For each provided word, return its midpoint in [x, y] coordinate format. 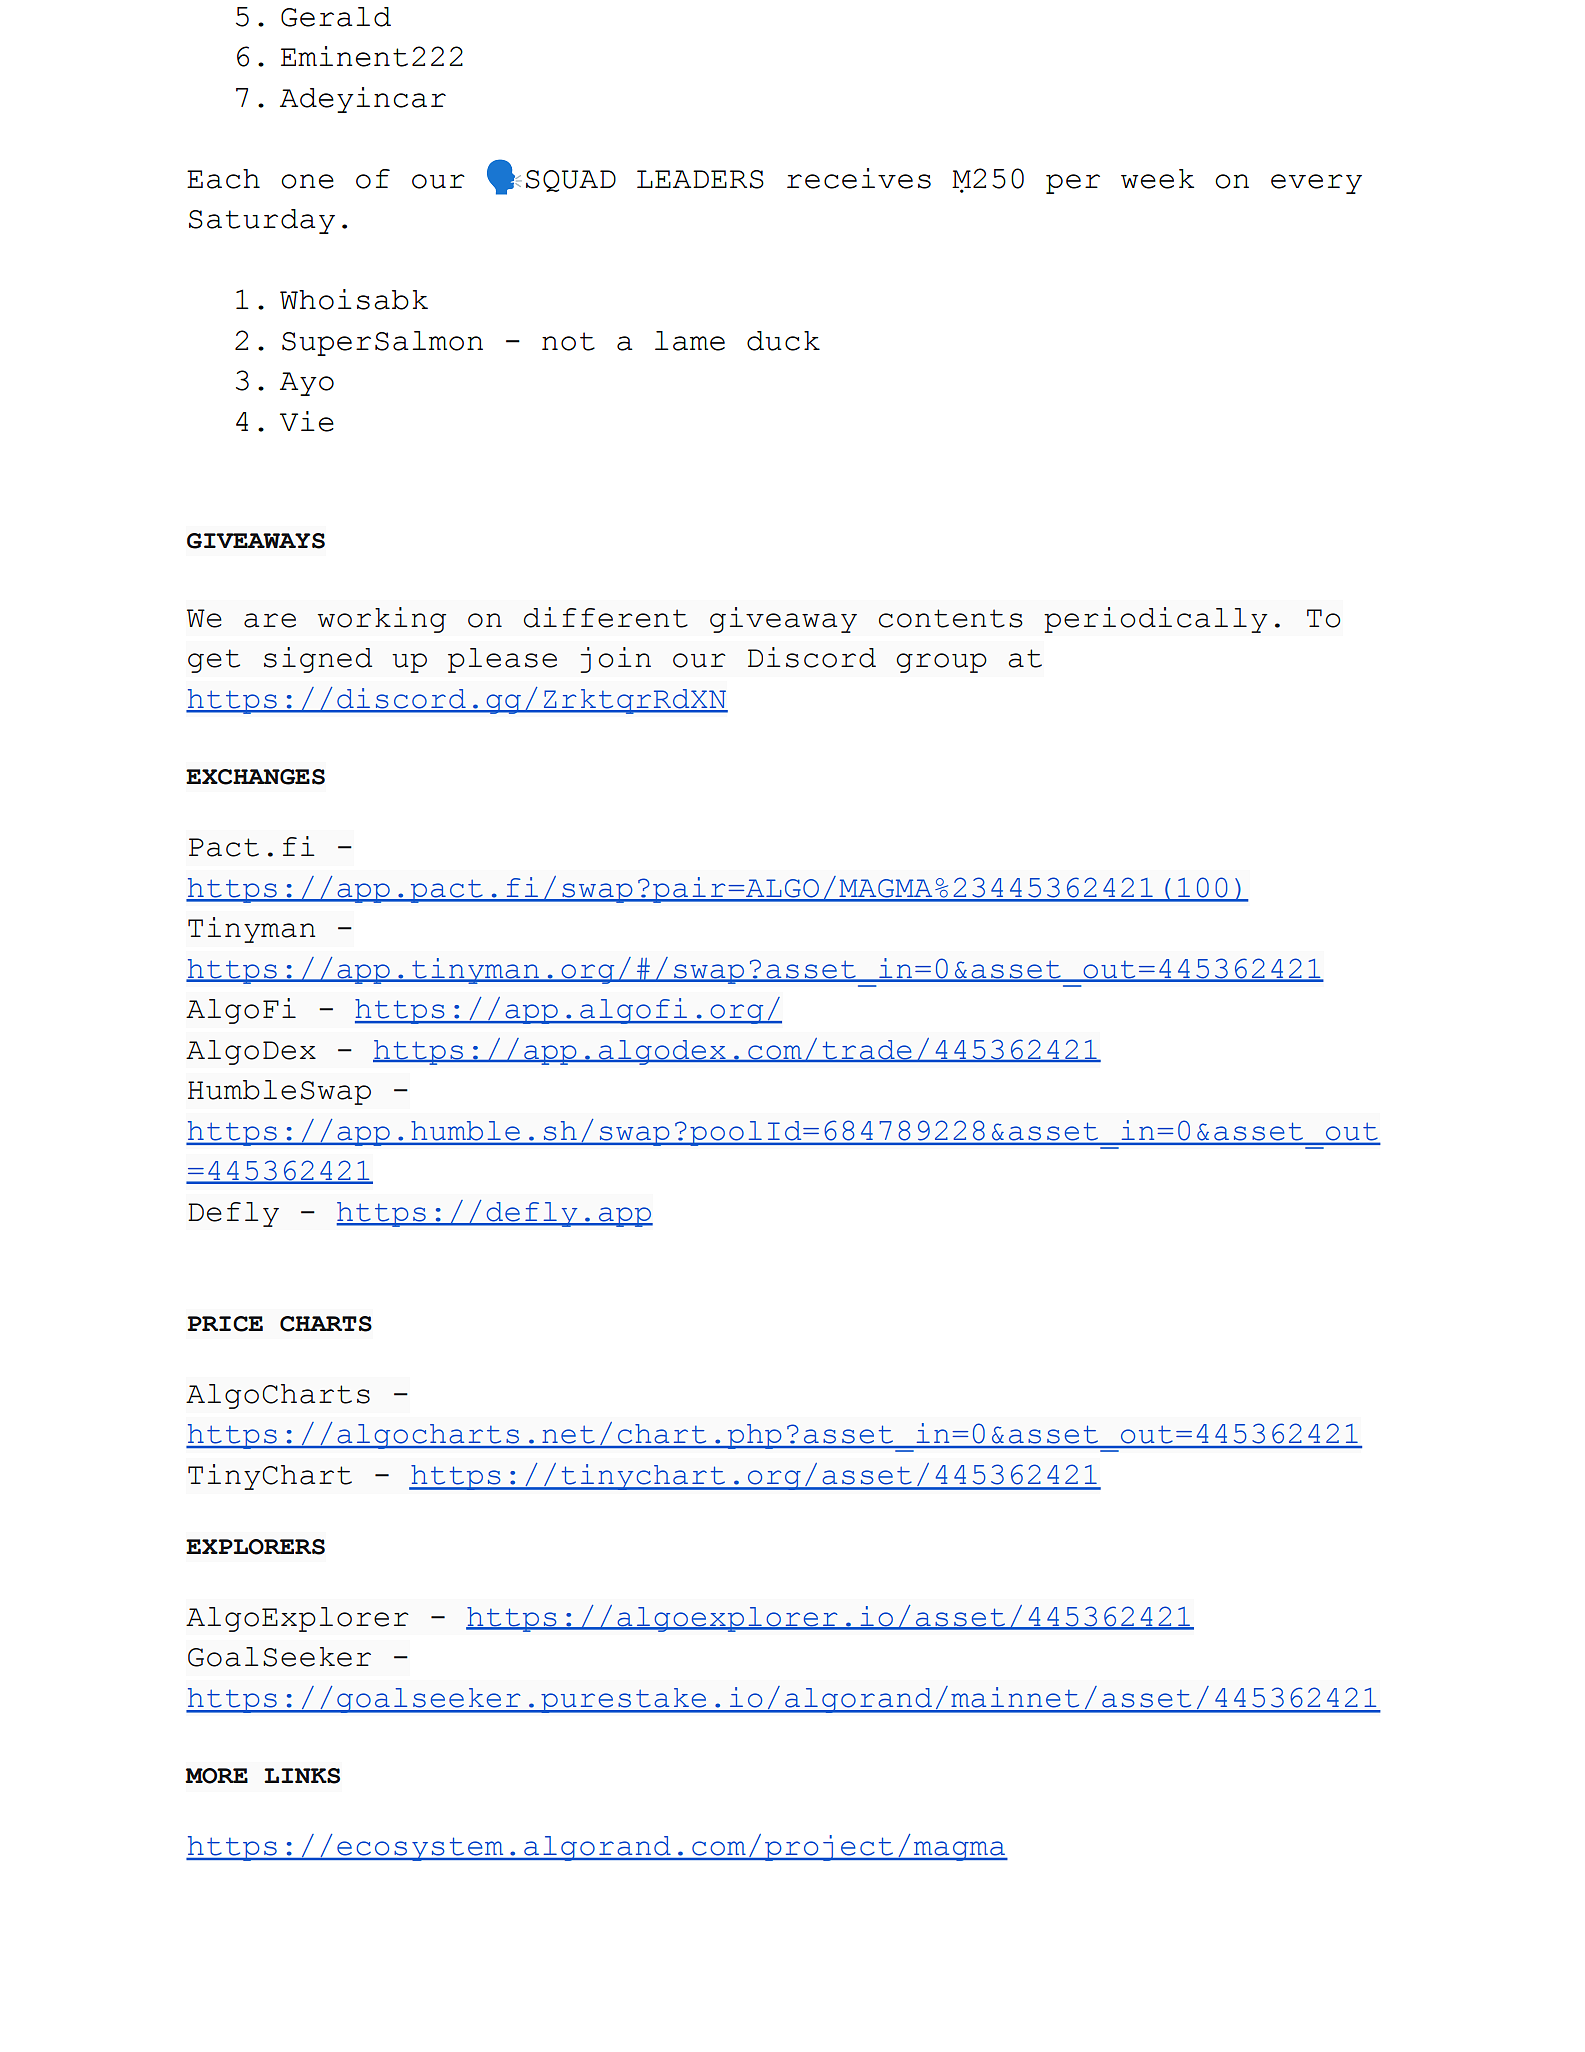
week [1157, 179]
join [615, 660]
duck [783, 341]
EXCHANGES [255, 777]
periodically [1156, 620]
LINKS [302, 1776]
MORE [217, 1776]
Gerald [336, 17]
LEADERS [700, 179]
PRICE [225, 1324]
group [942, 663]
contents [951, 618]
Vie [307, 421]
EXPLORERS [255, 1547]
